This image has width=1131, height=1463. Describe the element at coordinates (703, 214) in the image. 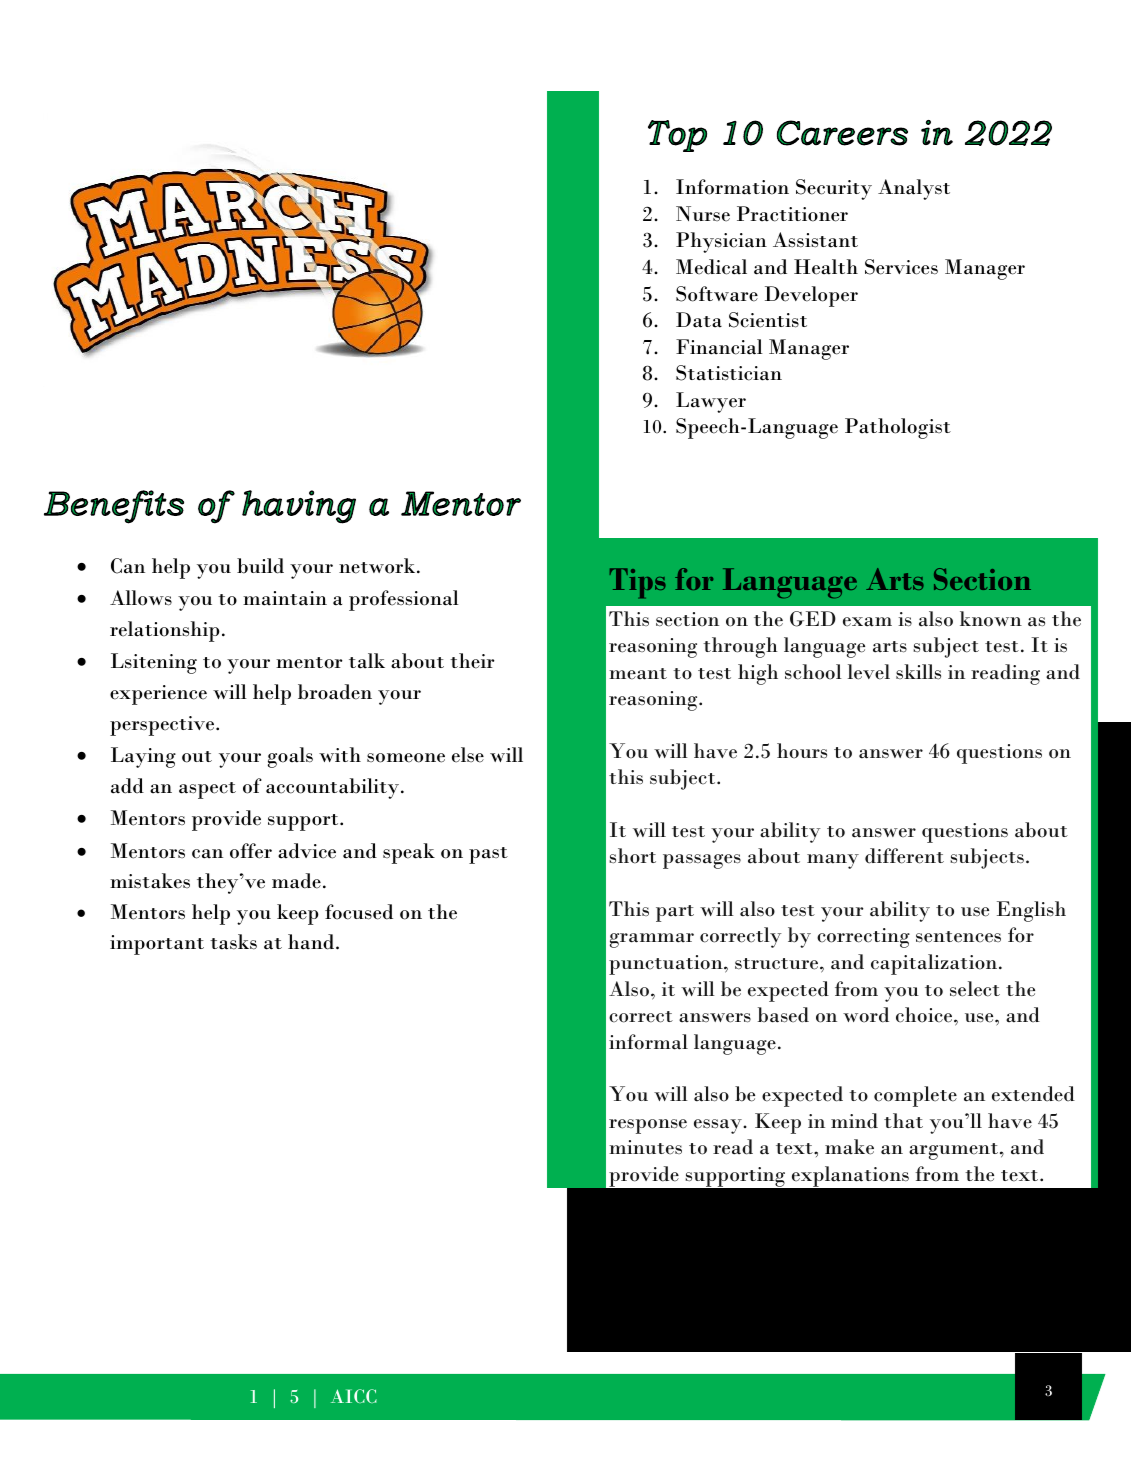

I see `Nurse` at that location.
